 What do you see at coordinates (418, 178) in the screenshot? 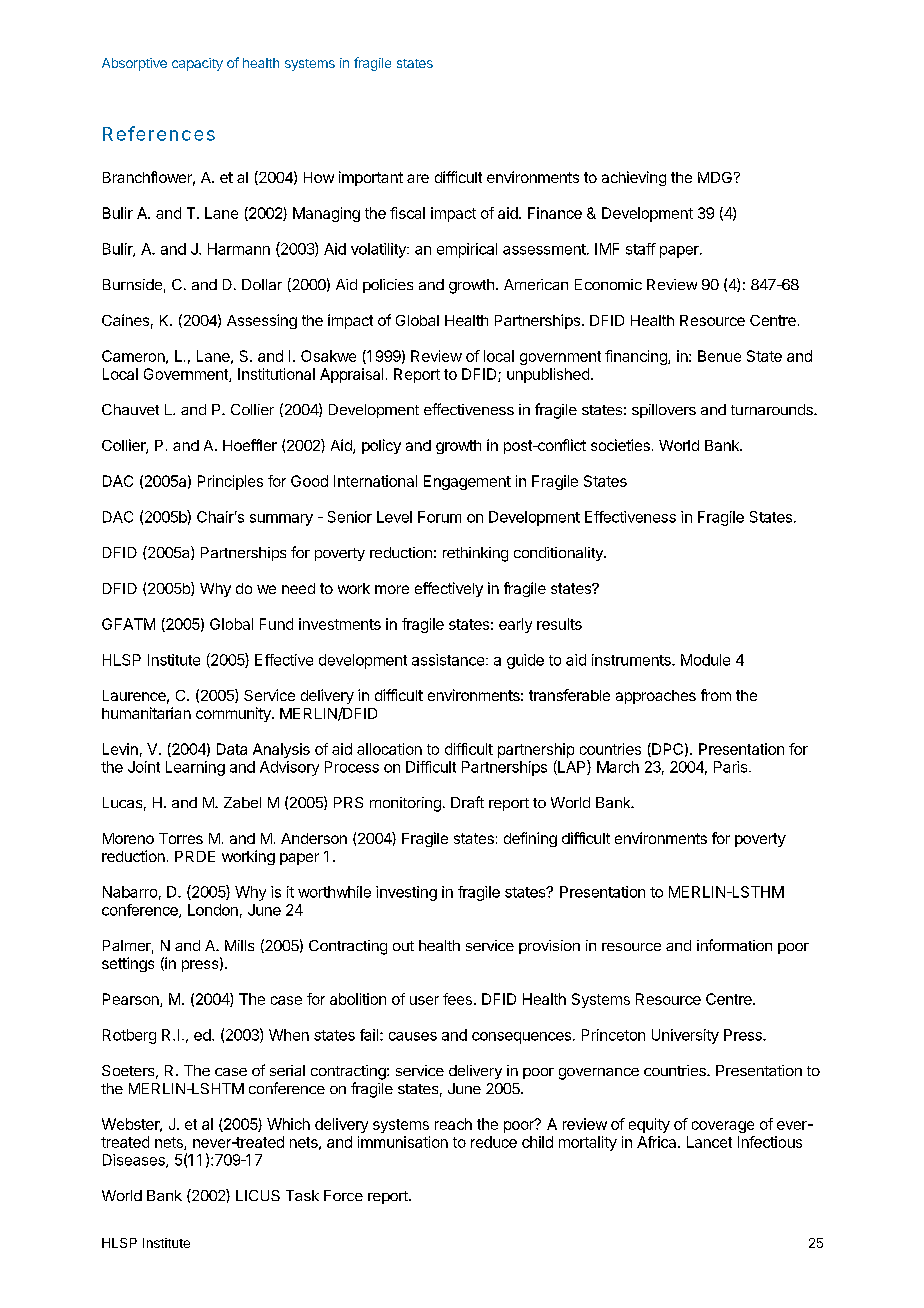
I see `are` at bounding box center [418, 178].
